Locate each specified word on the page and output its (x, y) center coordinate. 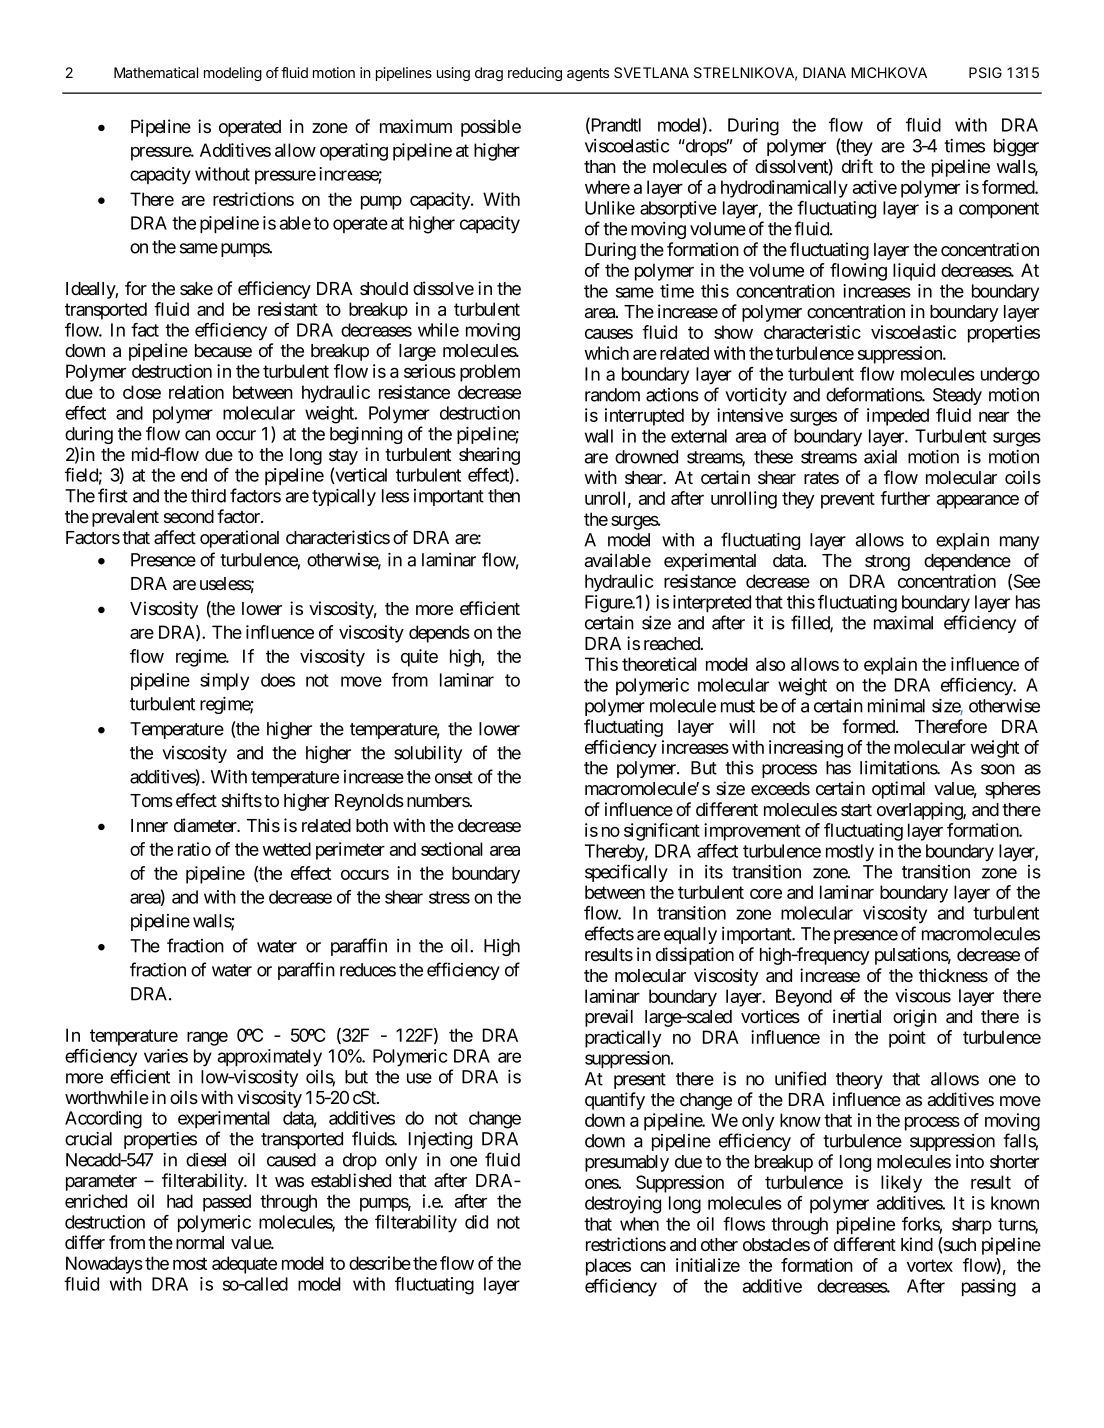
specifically (626, 873)
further (905, 498)
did (476, 1222)
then (504, 496)
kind (917, 1244)
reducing (535, 74)
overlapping (920, 811)
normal (200, 1243)
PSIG (985, 72)
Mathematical (156, 72)
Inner (149, 825)
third (208, 496)
